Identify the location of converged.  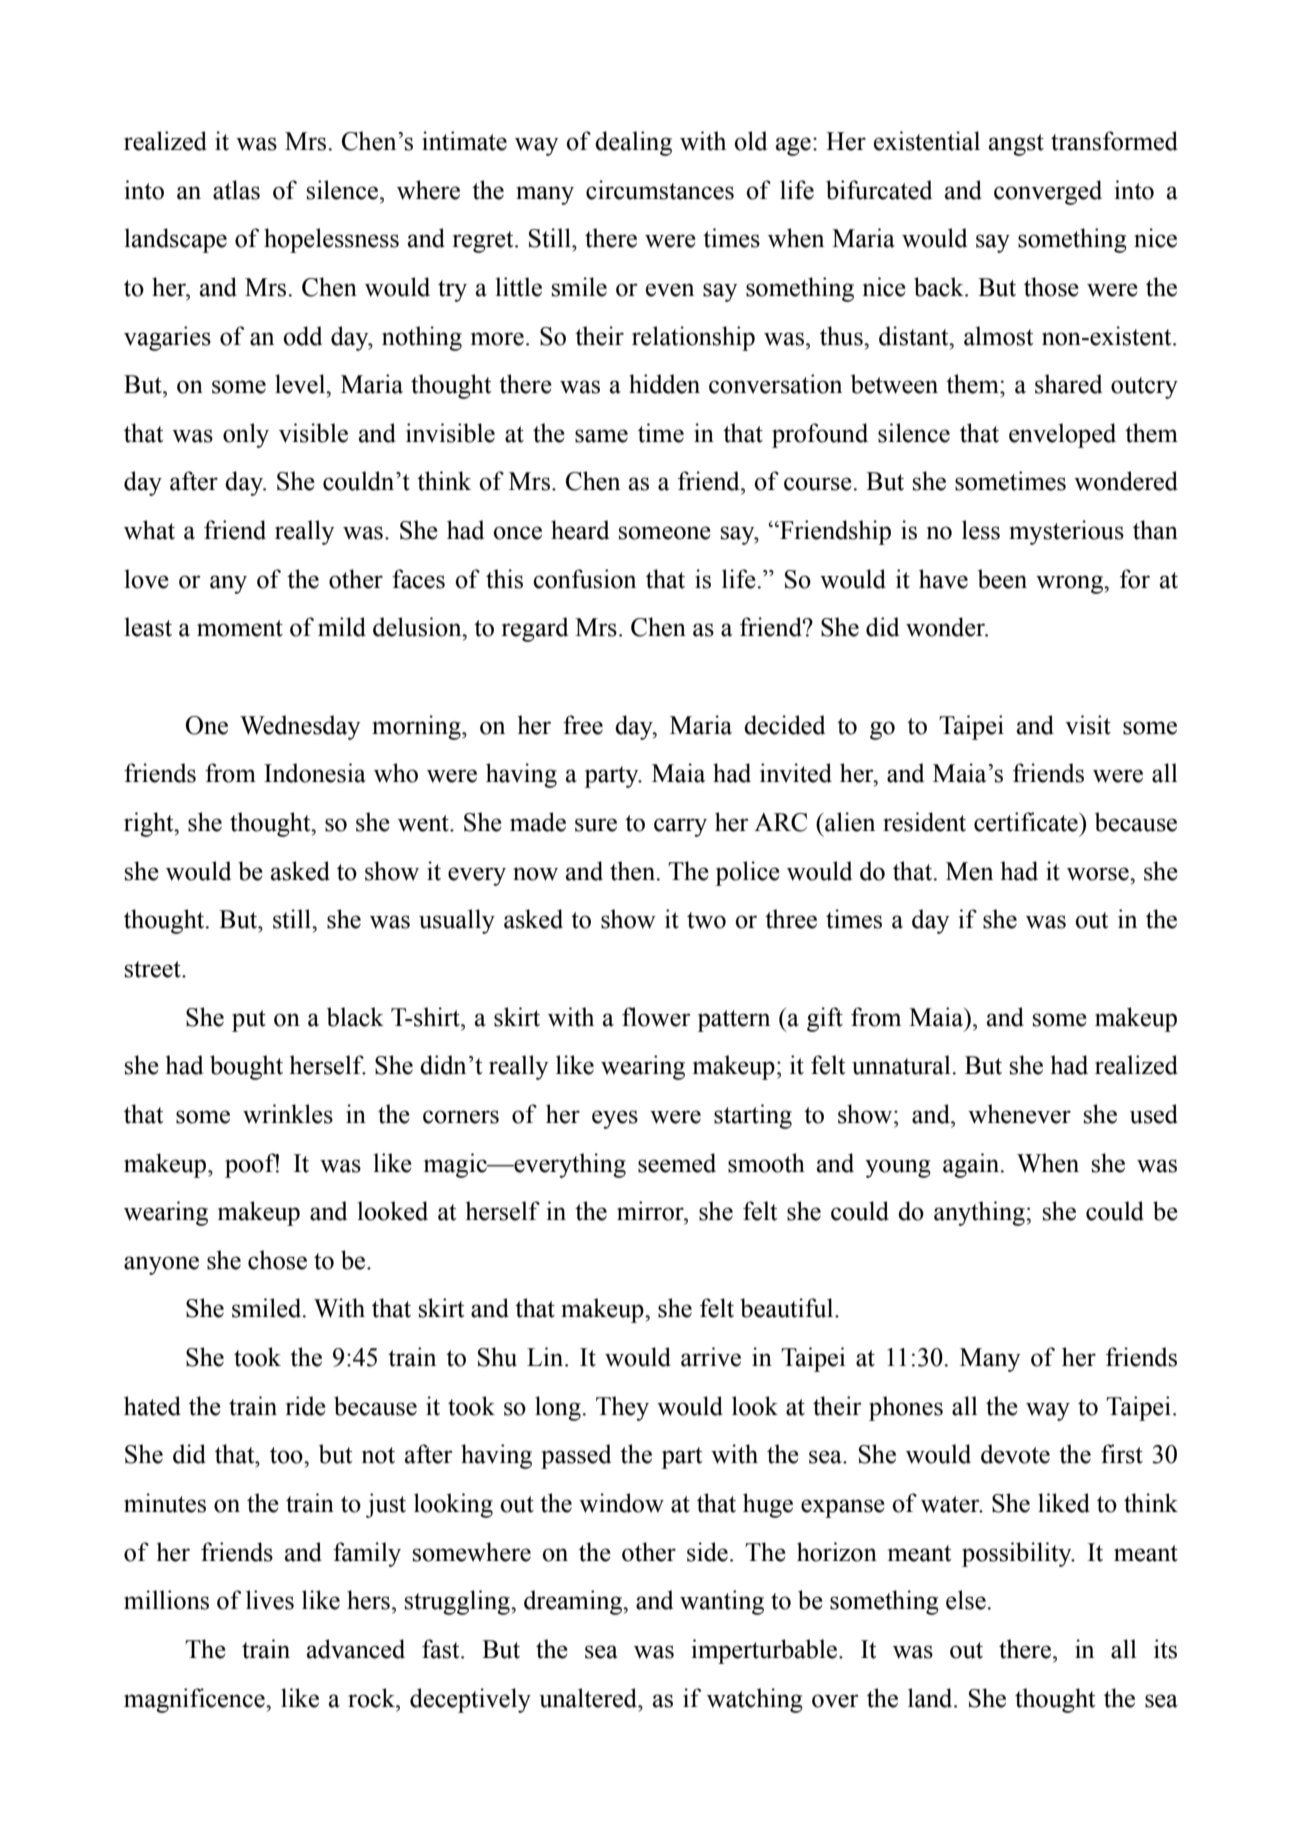
(1048, 192).
